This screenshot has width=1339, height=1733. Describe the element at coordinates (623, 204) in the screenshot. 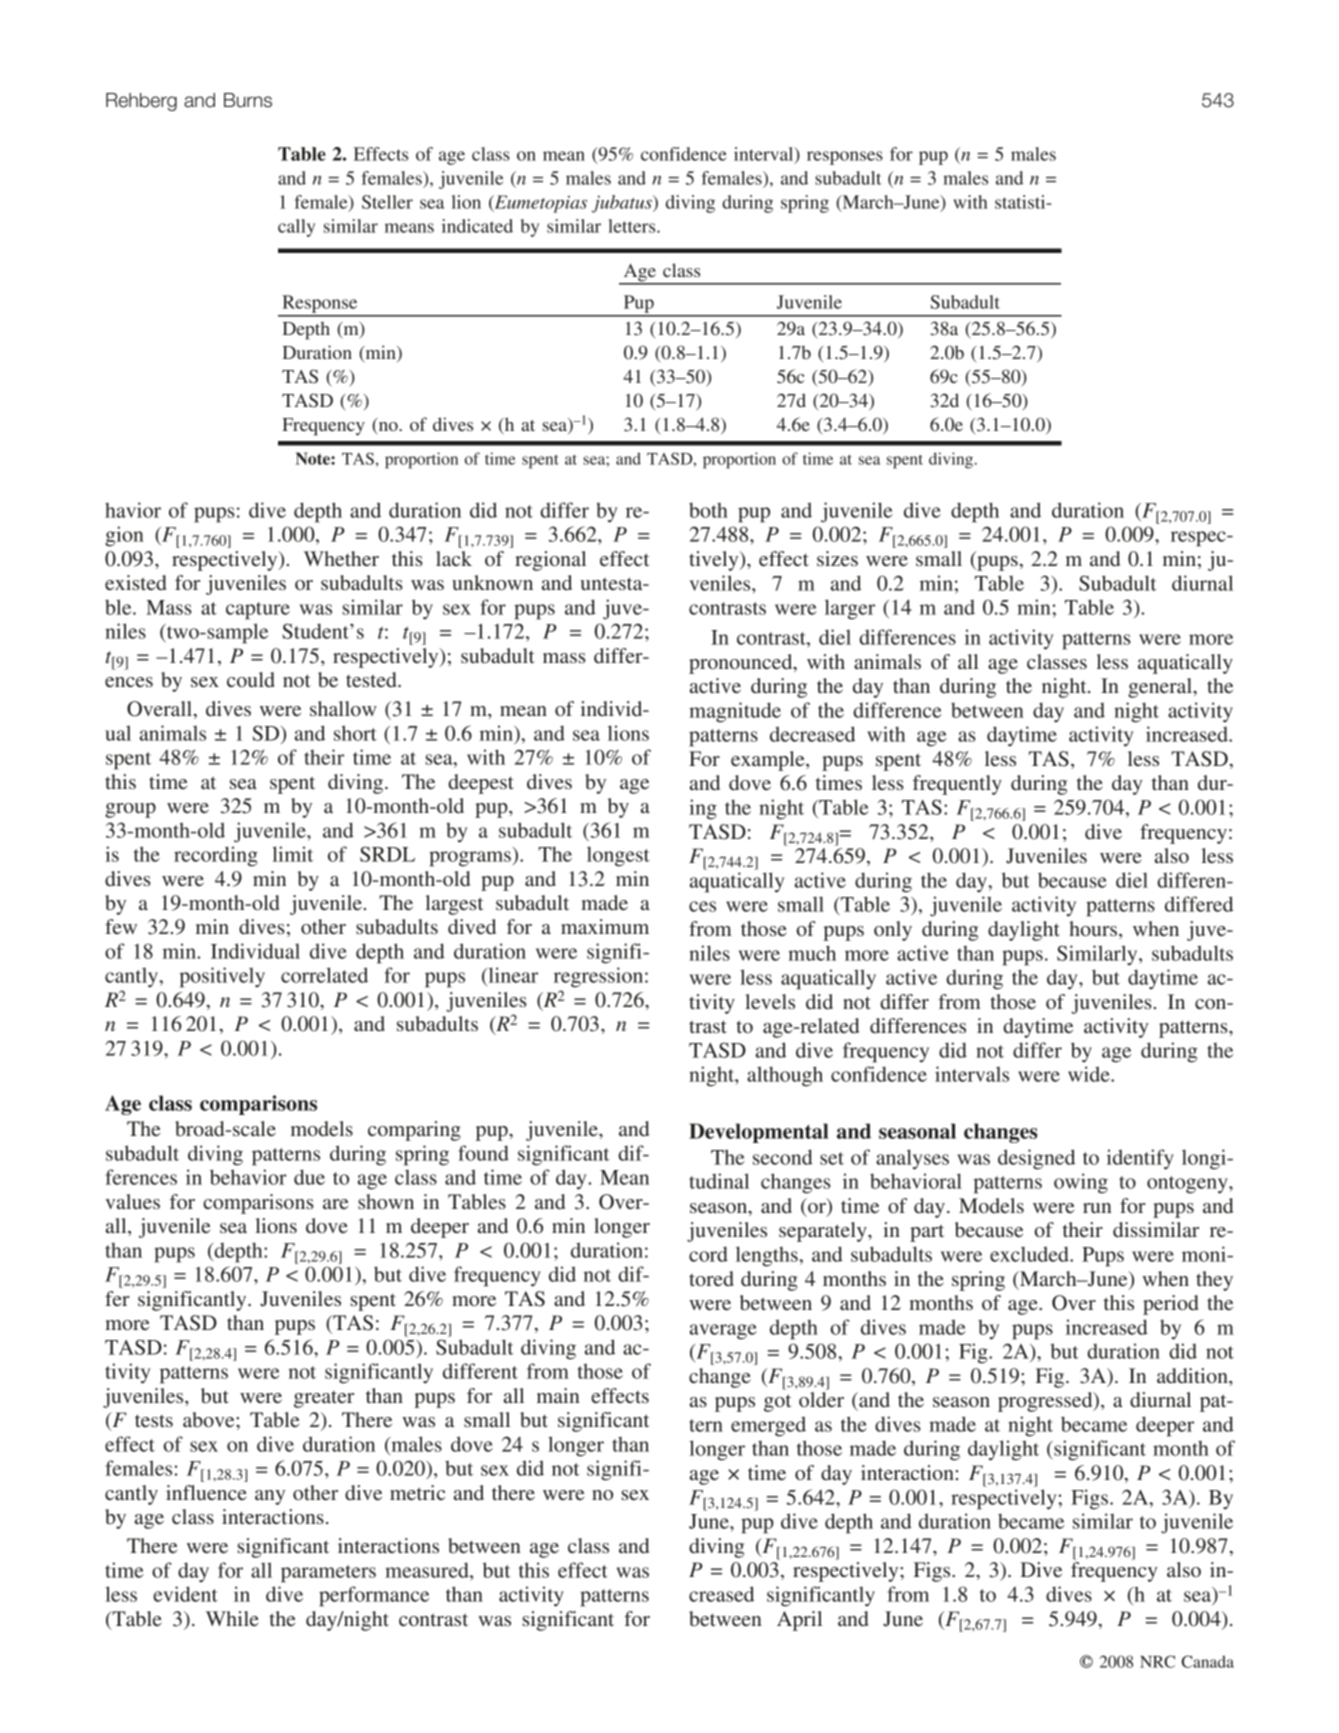

I see `jubatus` at that location.
